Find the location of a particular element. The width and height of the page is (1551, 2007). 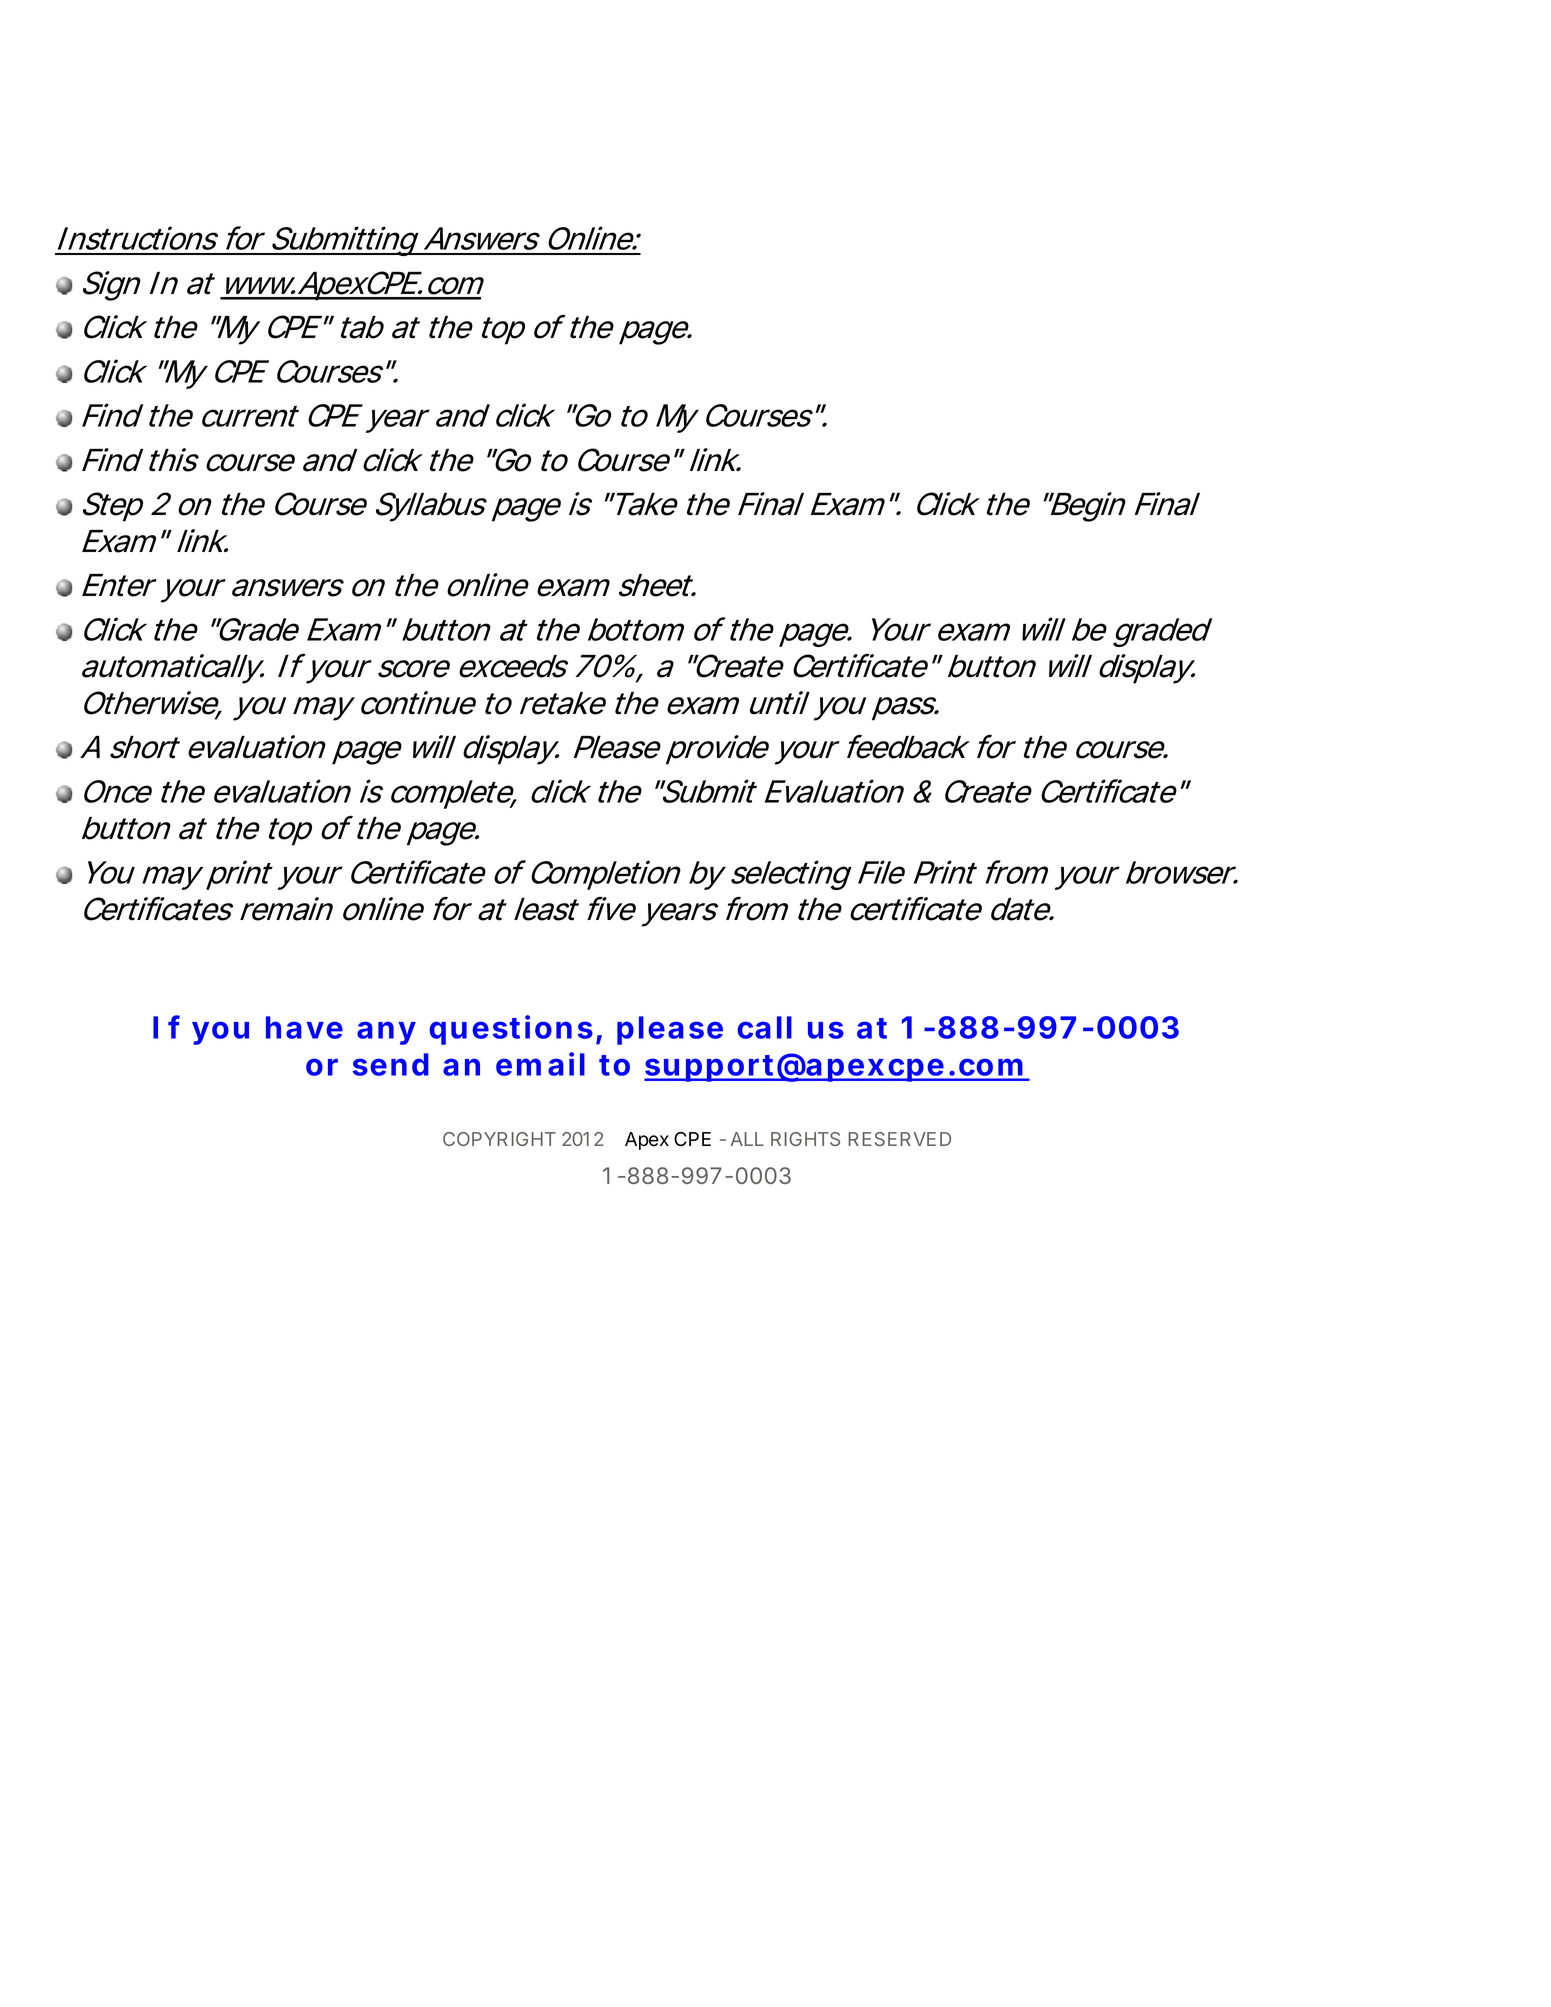

any is located at coordinates (386, 1033).
